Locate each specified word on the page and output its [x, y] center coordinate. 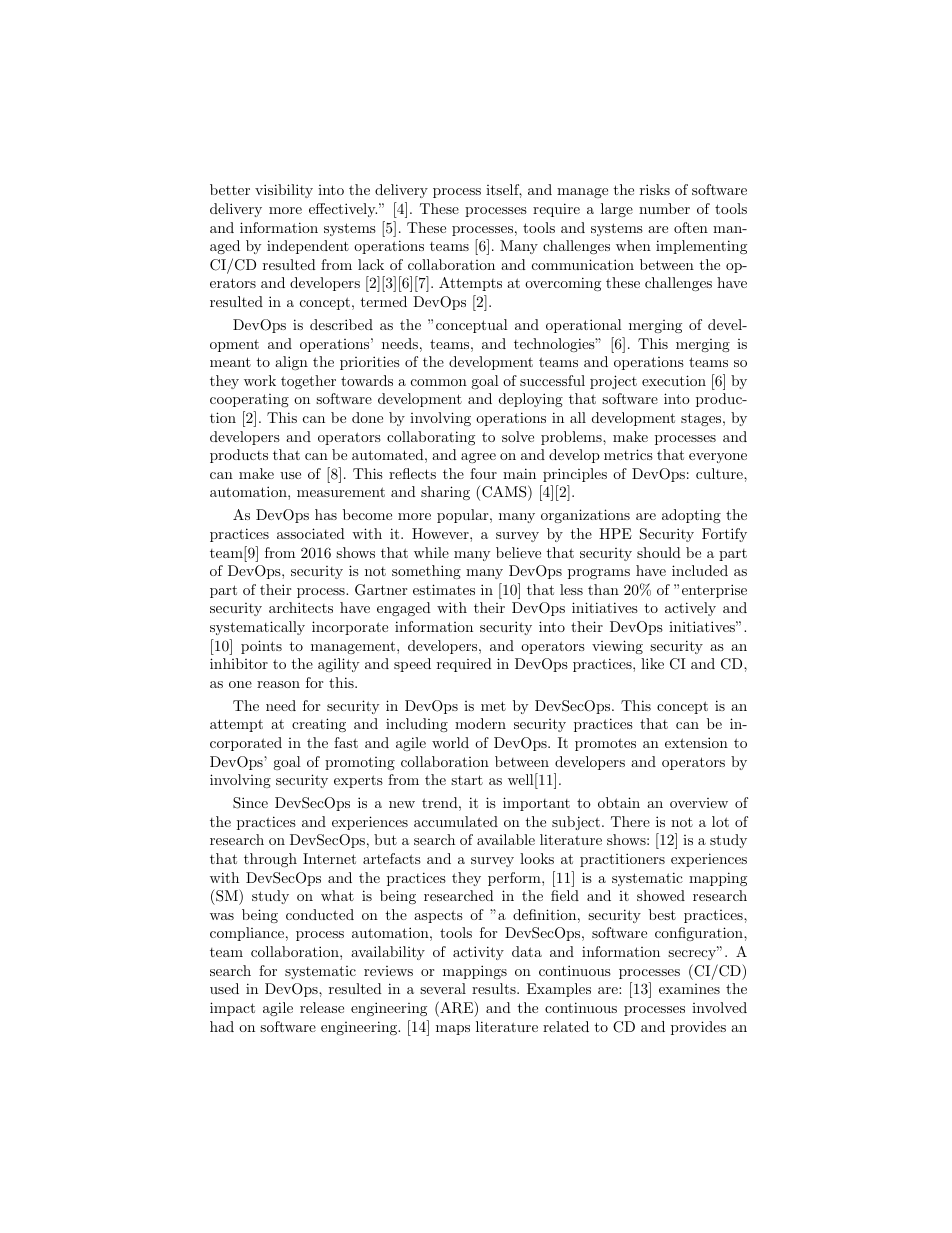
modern [480, 723]
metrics [628, 454]
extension [696, 742]
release [322, 1007]
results [495, 988]
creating [319, 725]
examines [689, 989]
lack [371, 264]
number [664, 208]
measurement [341, 492]
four [483, 473]
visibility [284, 191]
